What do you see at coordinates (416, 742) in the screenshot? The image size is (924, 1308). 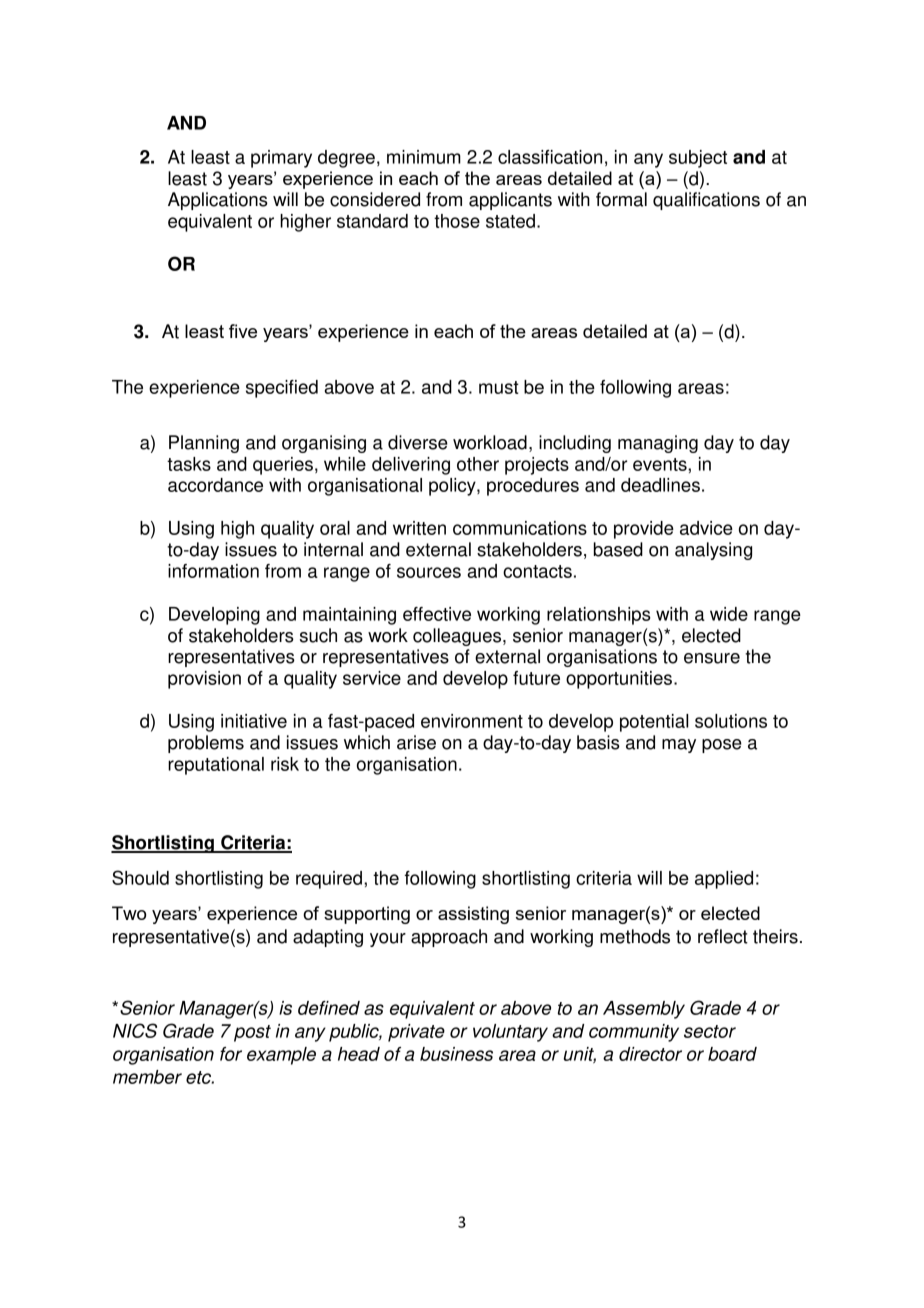 I see `arise` at bounding box center [416, 742].
